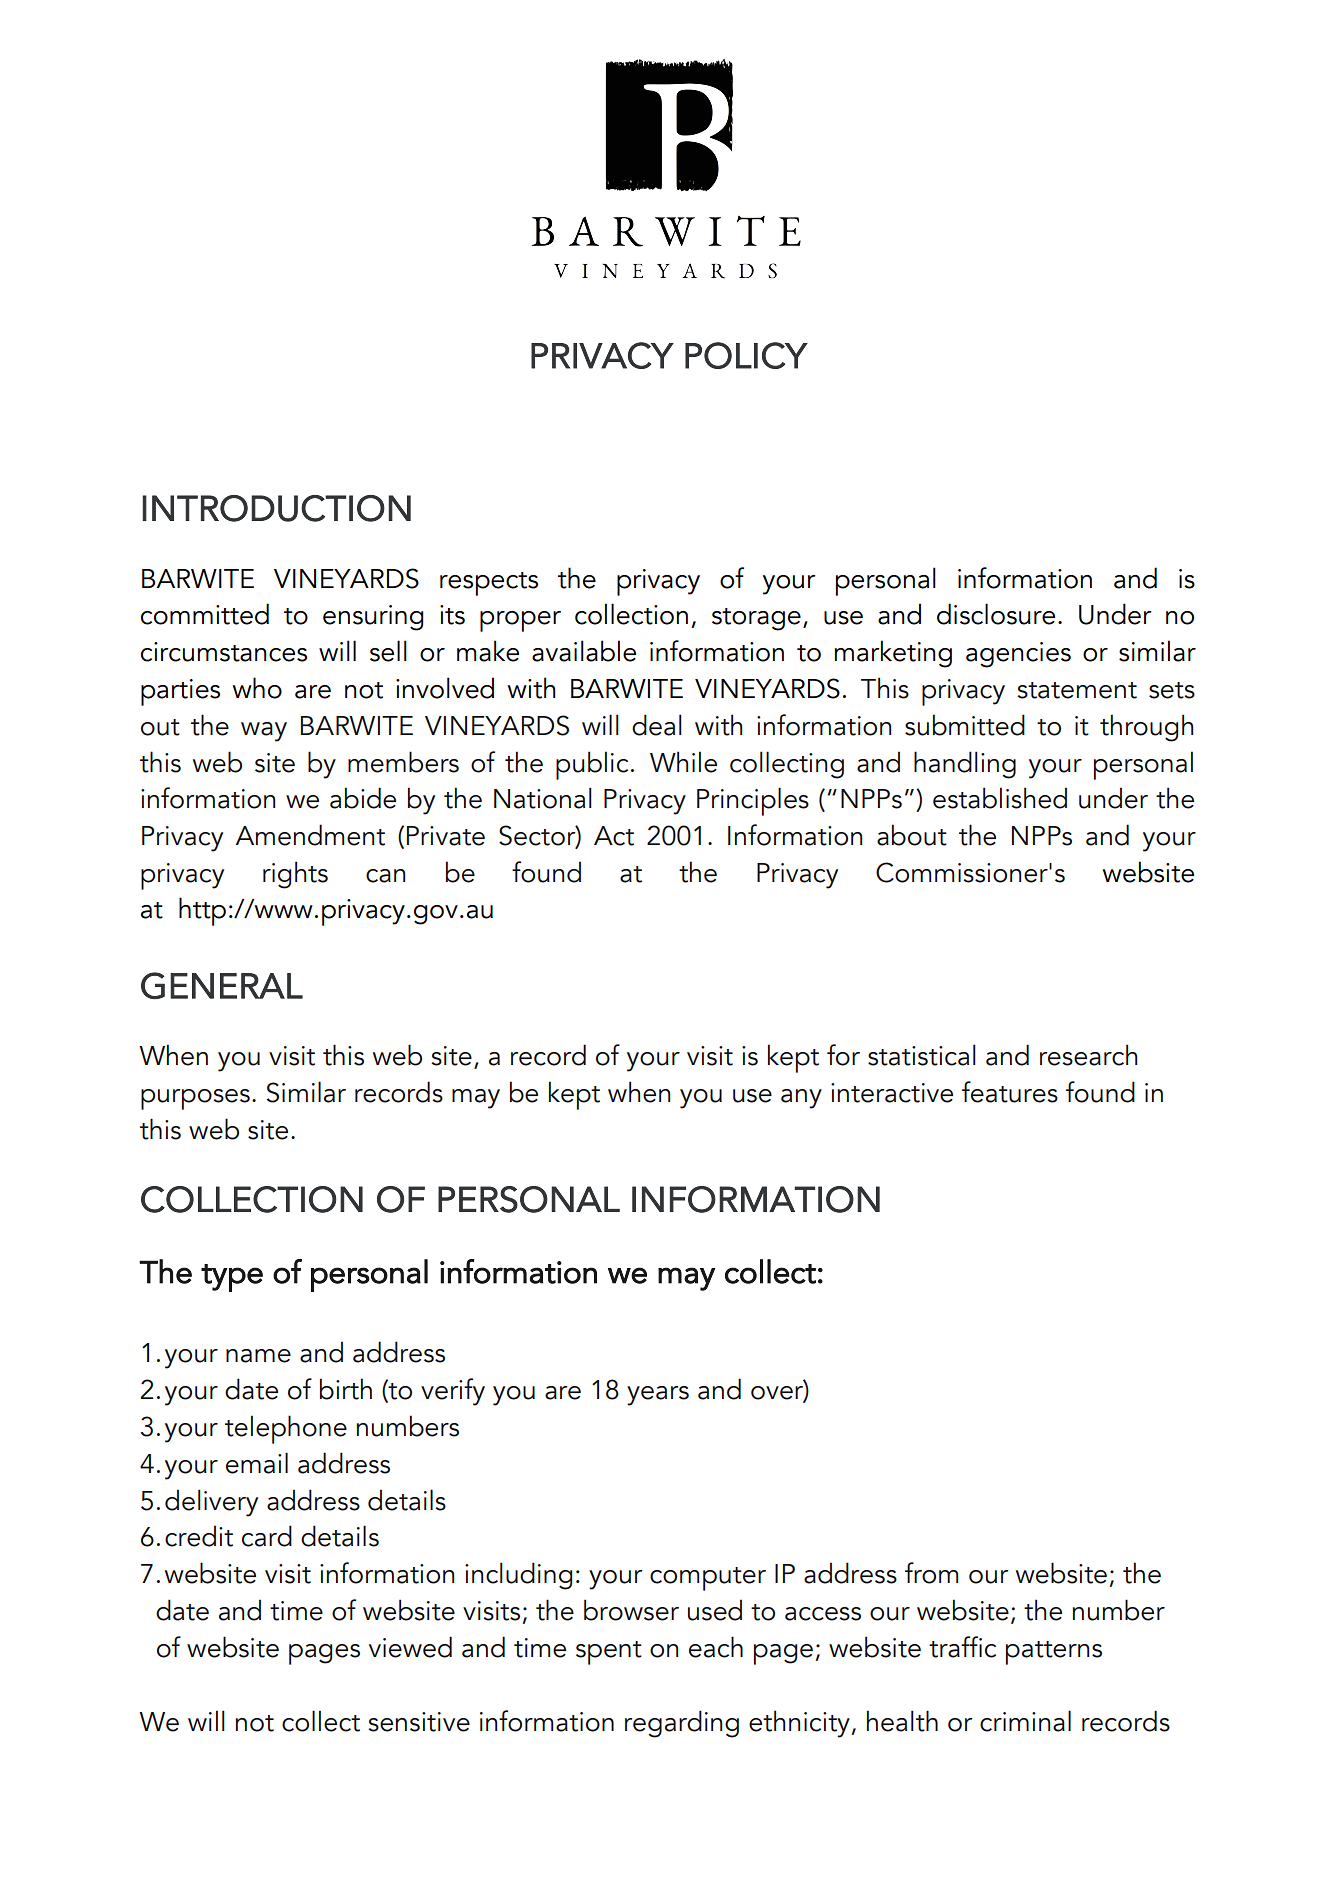 The image size is (1337, 1891). What do you see at coordinates (996, 614) in the page?
I see `disclosure` at bounding box center [996, 614].
